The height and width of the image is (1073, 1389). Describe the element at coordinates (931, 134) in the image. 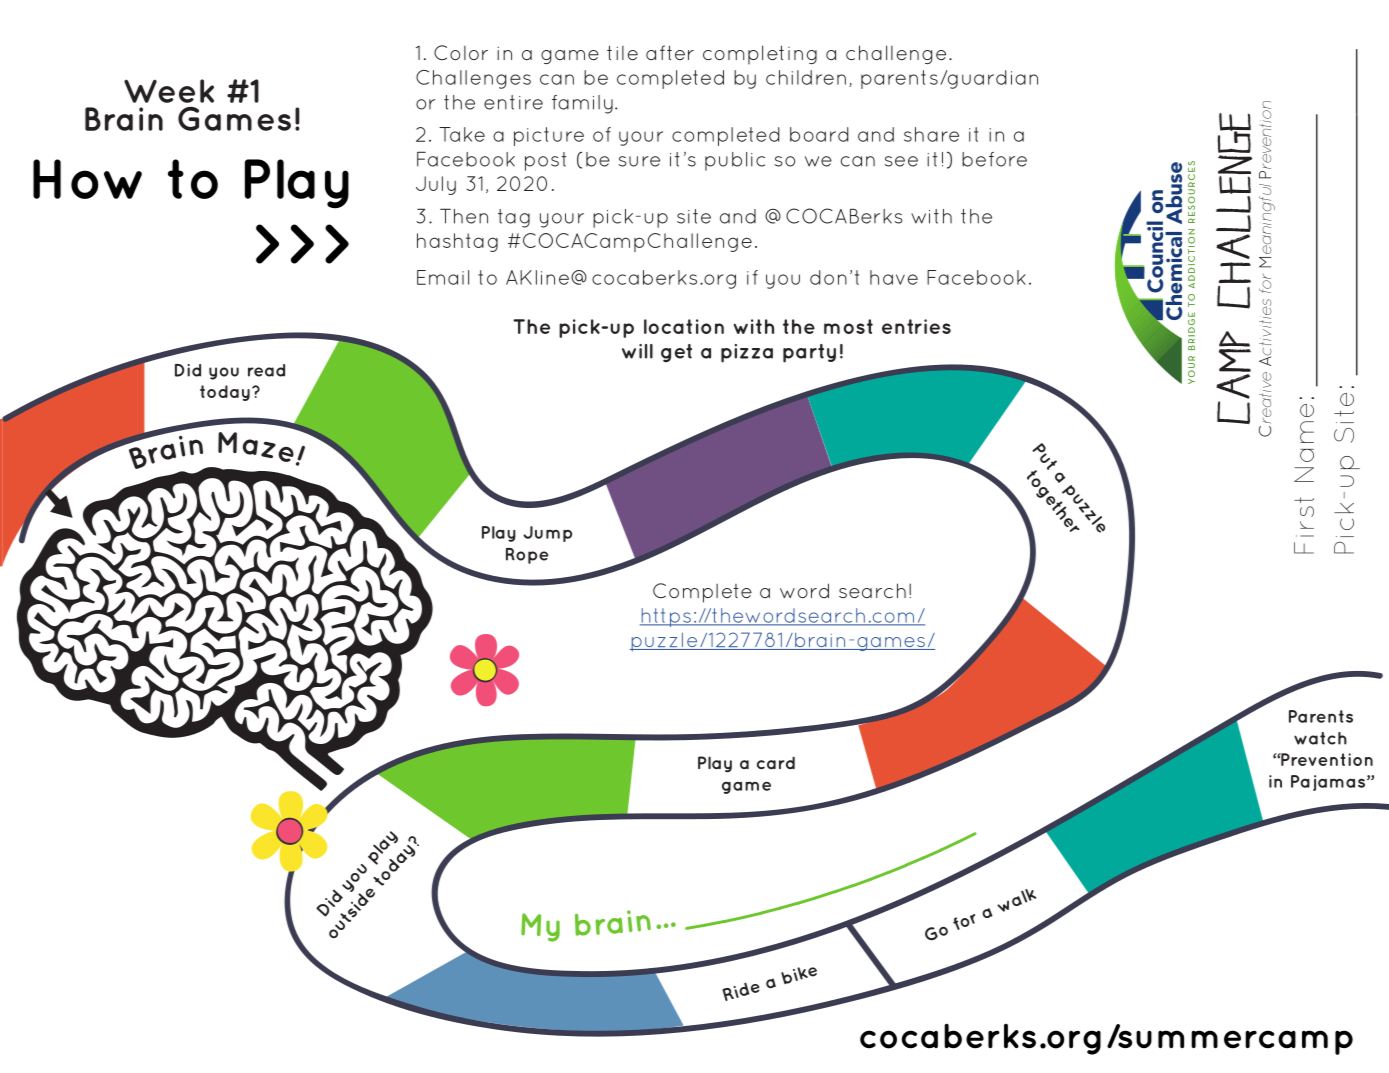

I see `share` at that location.
